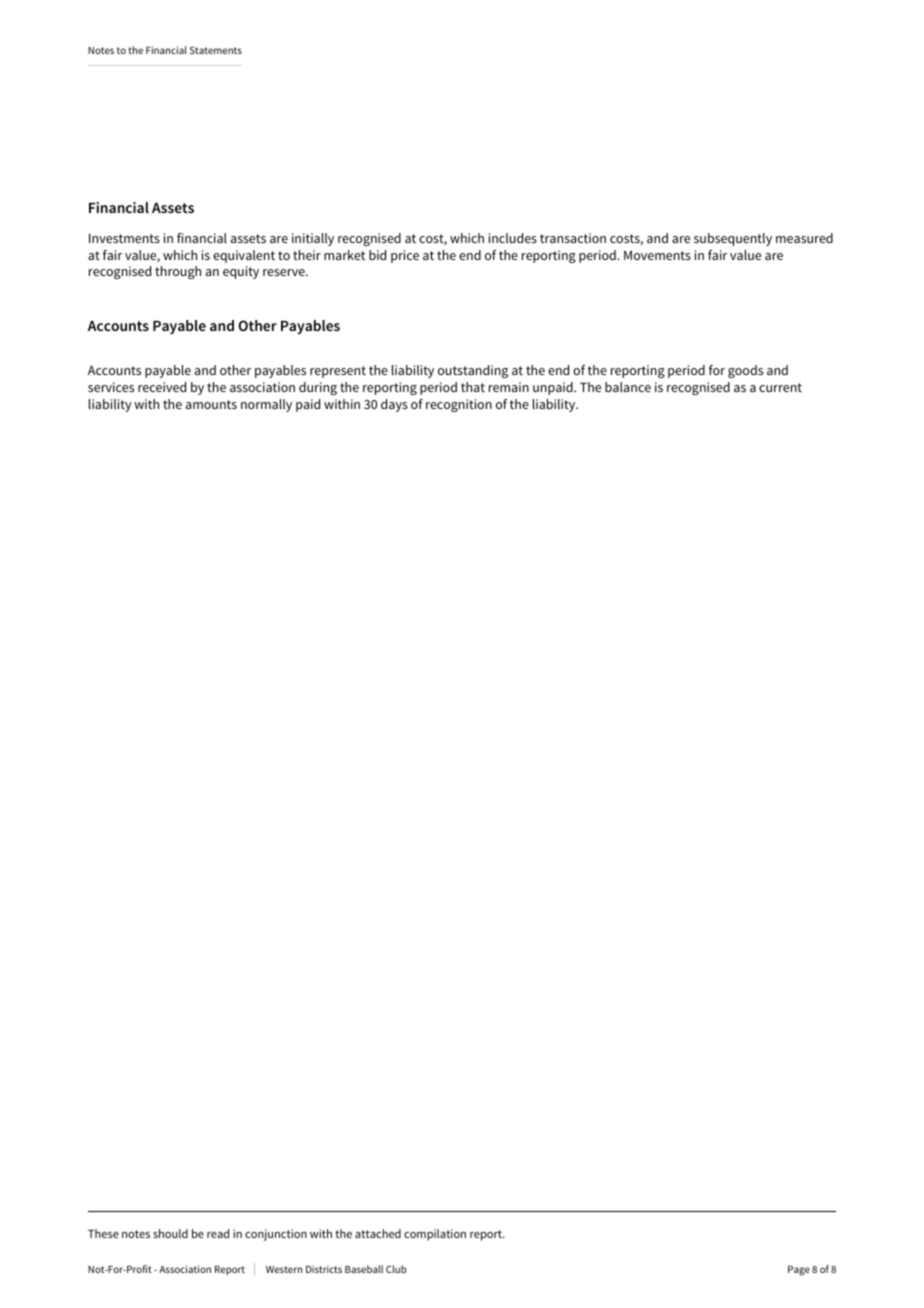  Describe the element at coordinates (216, 50) in the screenshot. I see `Statements` at that location.
